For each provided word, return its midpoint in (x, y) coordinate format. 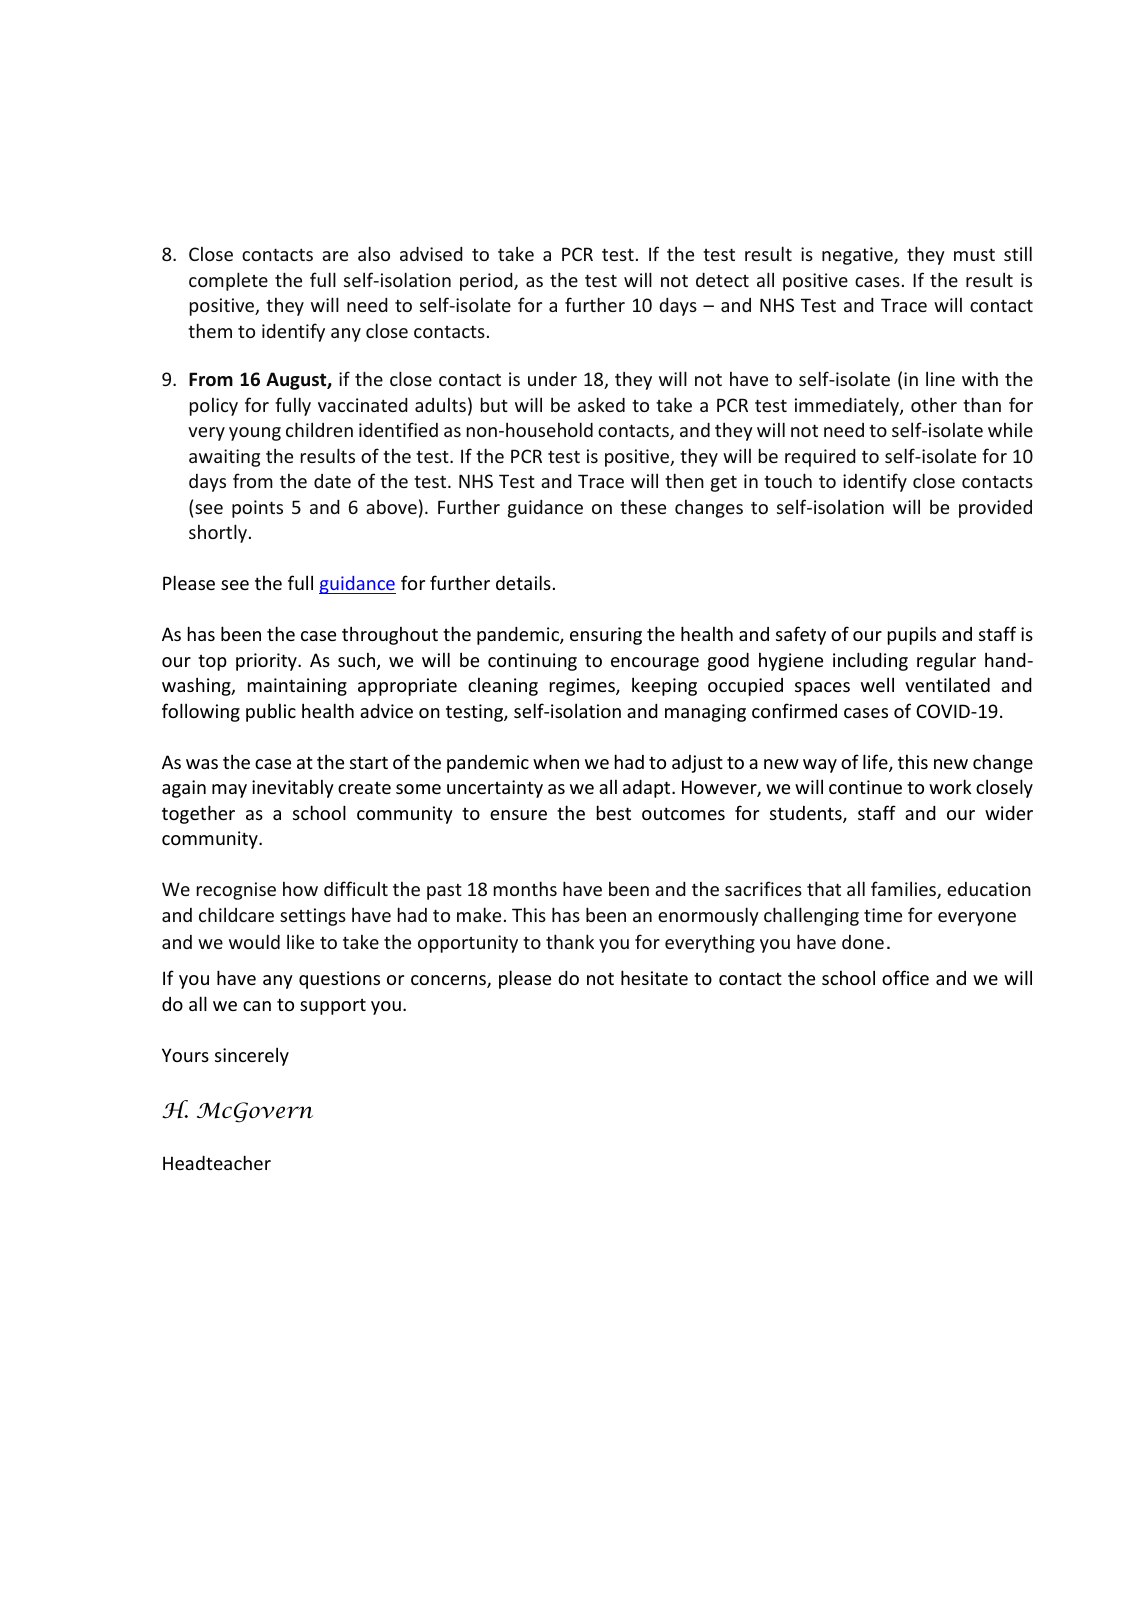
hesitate (654, 977)
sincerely (252, 1056)
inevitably (293, 788)
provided (995, 509)
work (950, 786)
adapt (648, 788)
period (487, 282)
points (257, 509)
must (974, 254)
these (643, 506)
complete (228, 281)
